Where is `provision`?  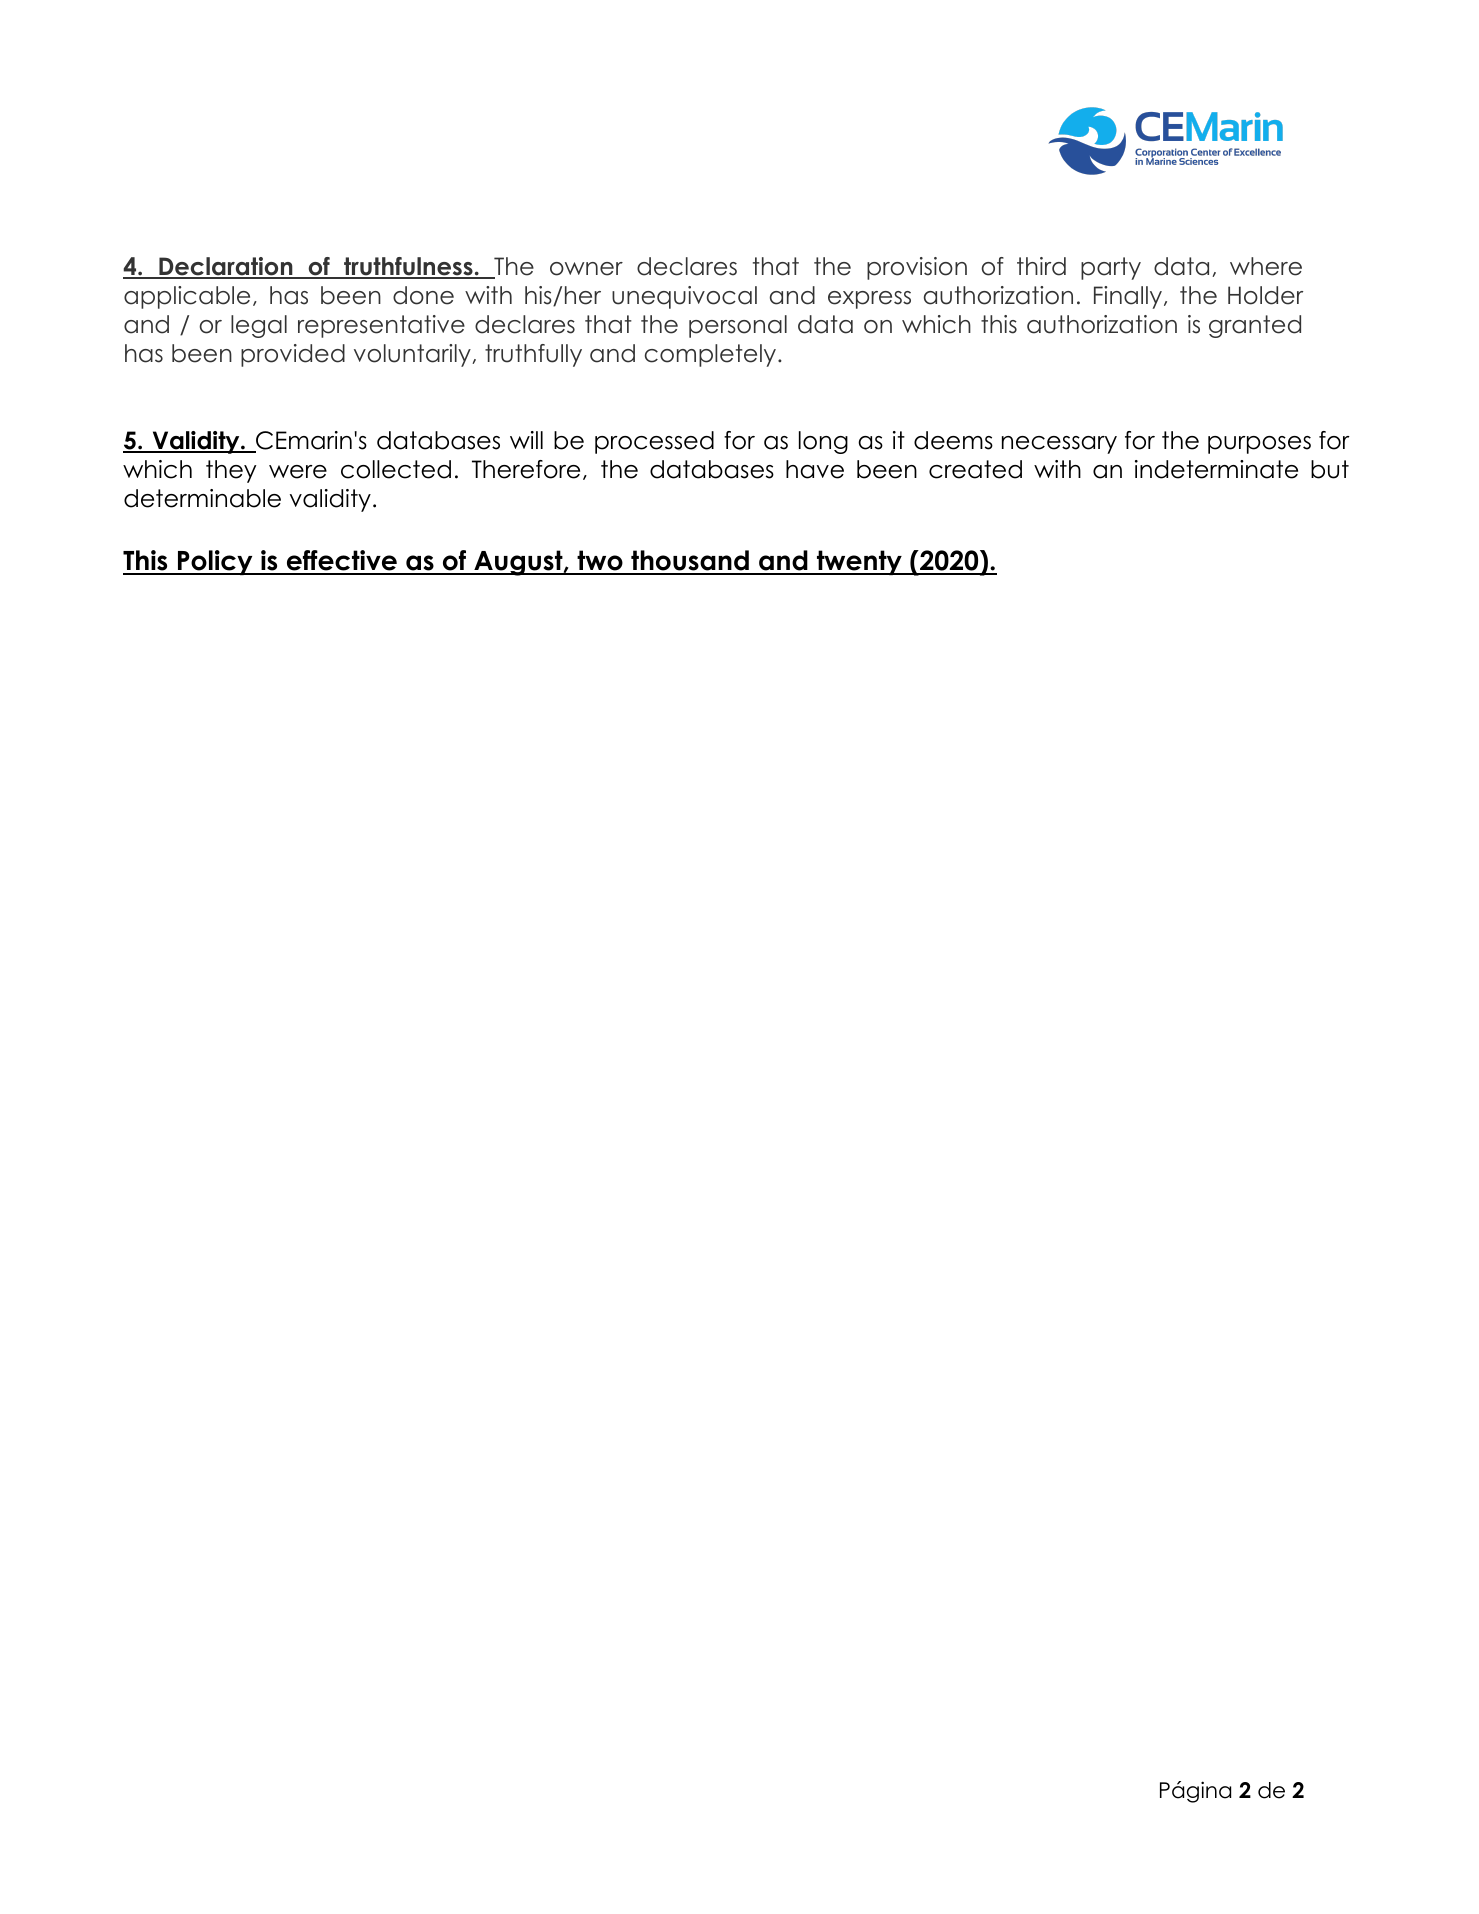 provision is located at coordinates (917, 268).
